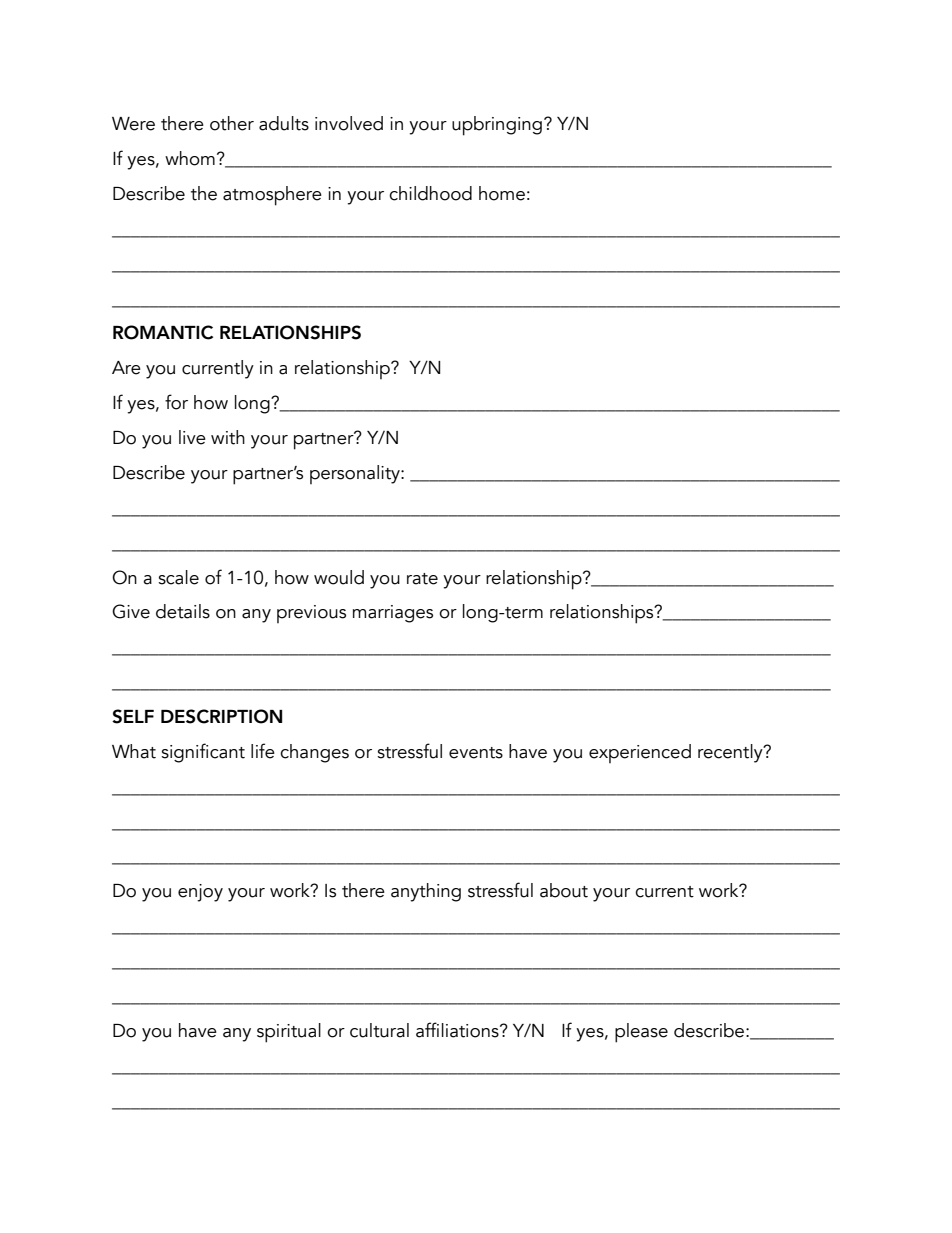 Image resolution: width=952 pixels, height=1233 pixels. I want to click on anything, so click(426, 892).
